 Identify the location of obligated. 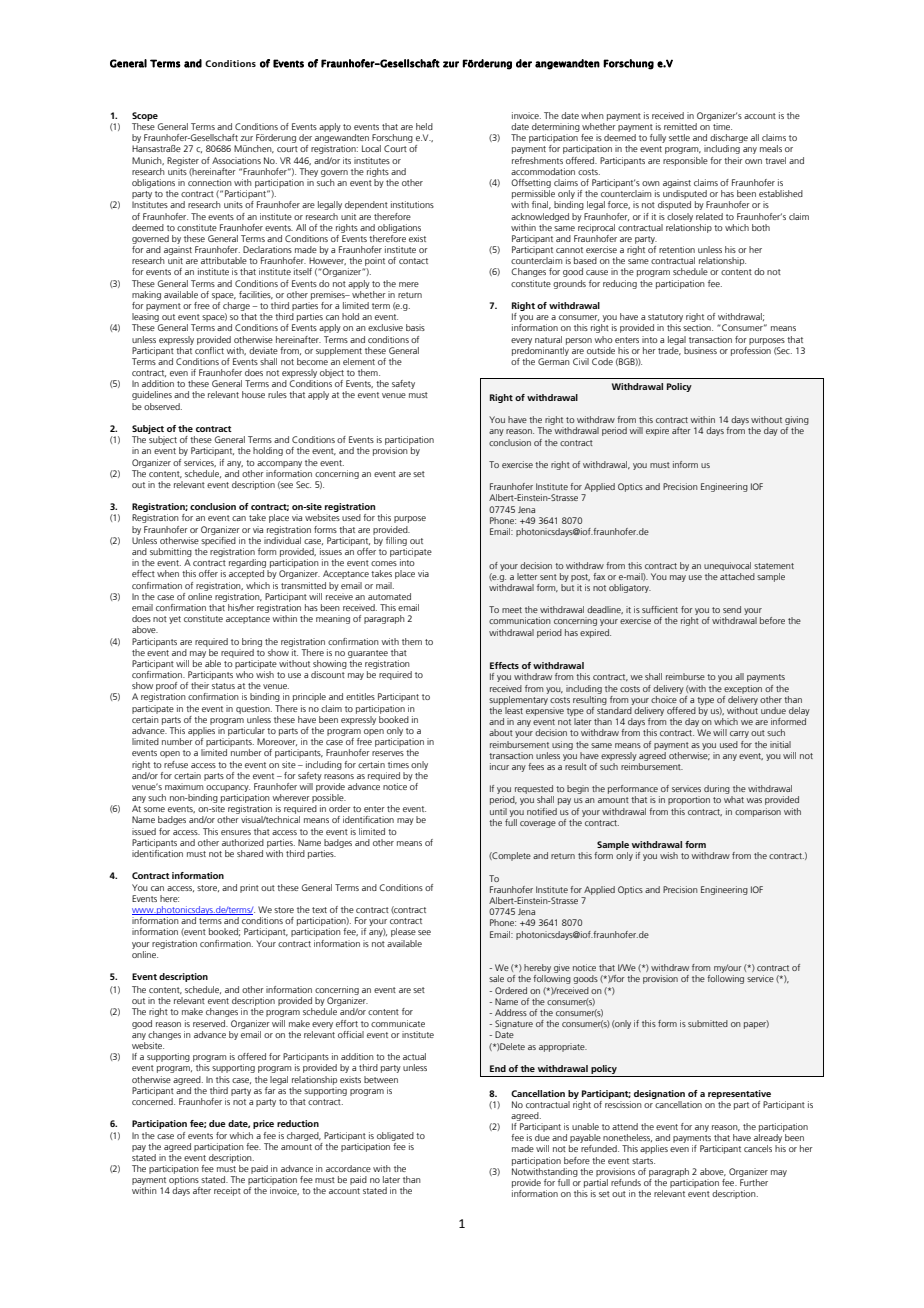
(395, 1136).
